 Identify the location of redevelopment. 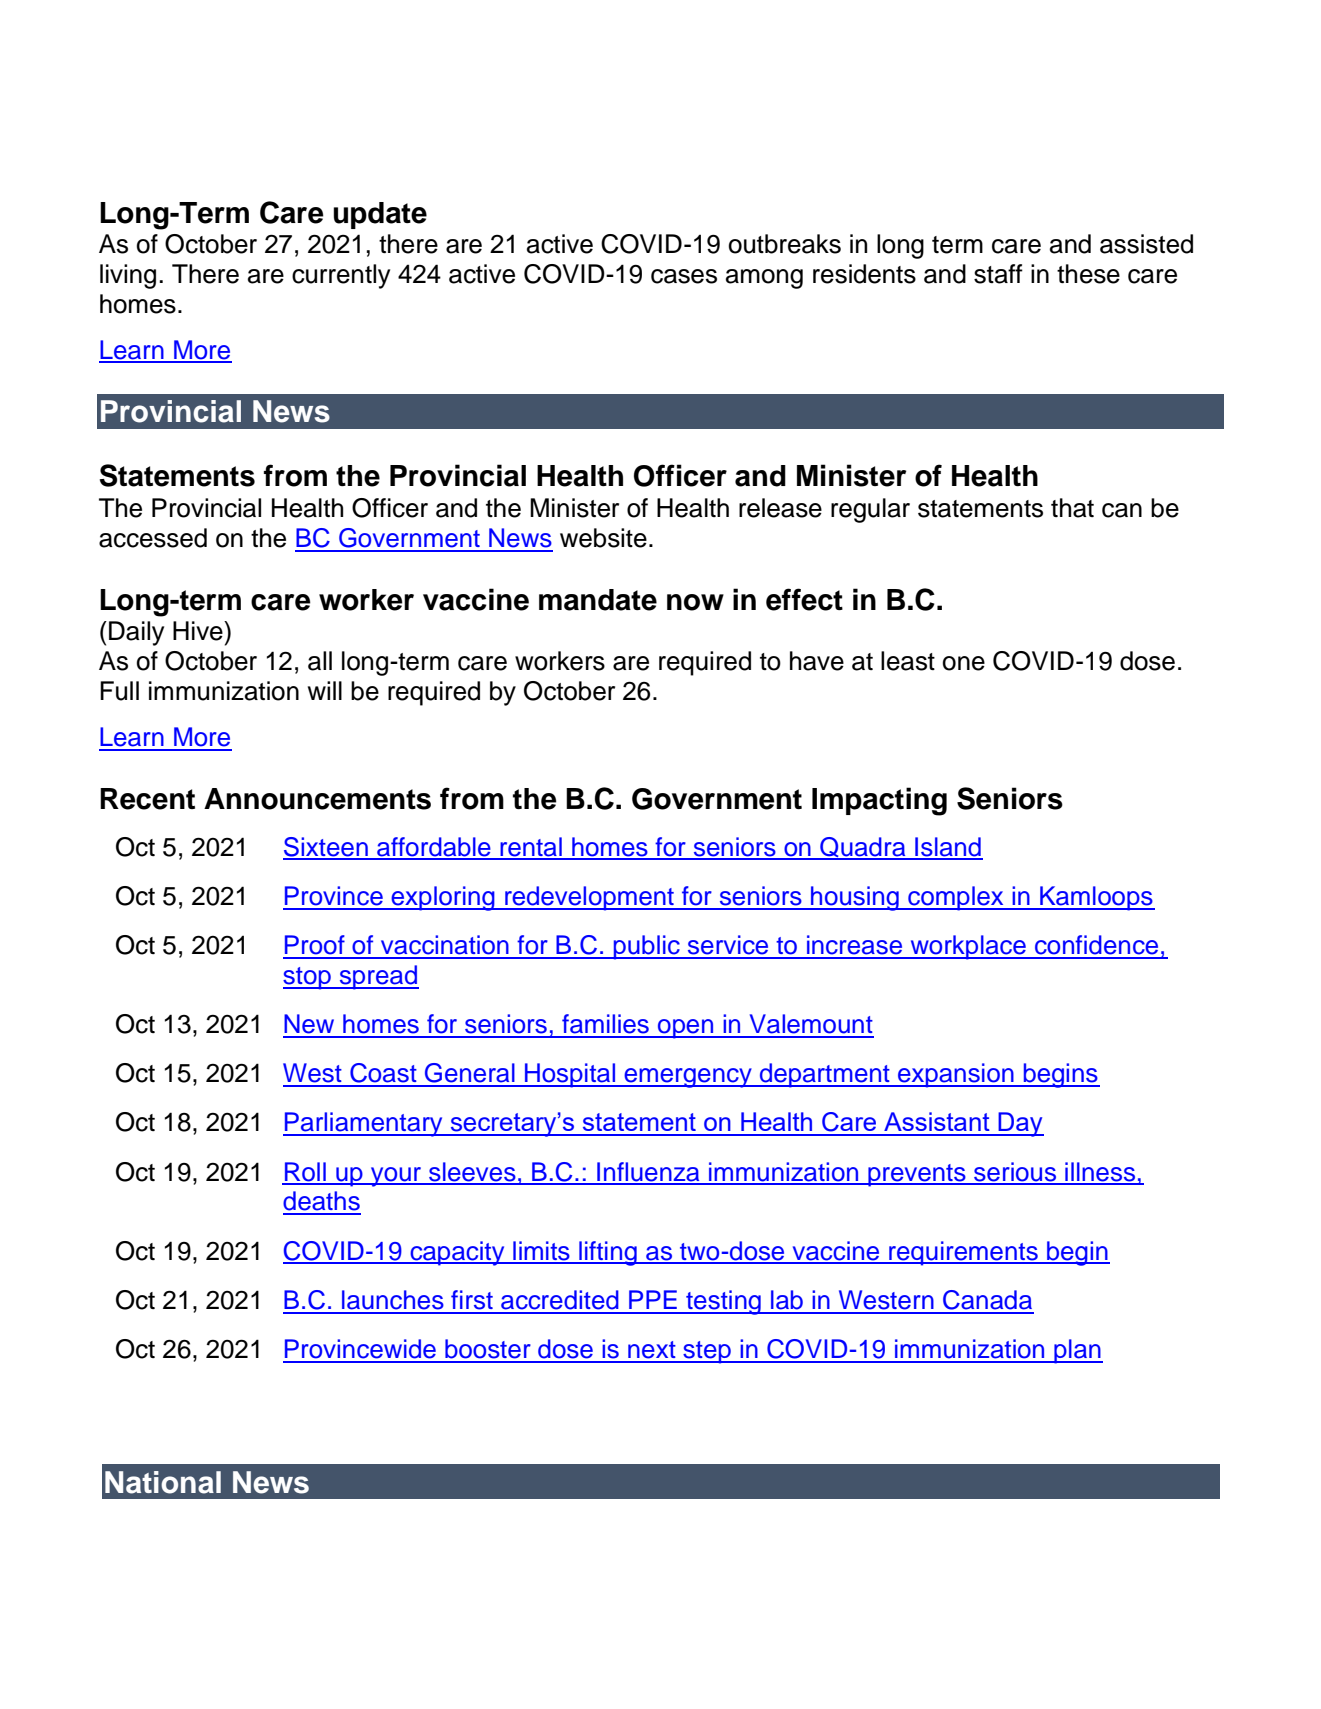
(589, 898).
